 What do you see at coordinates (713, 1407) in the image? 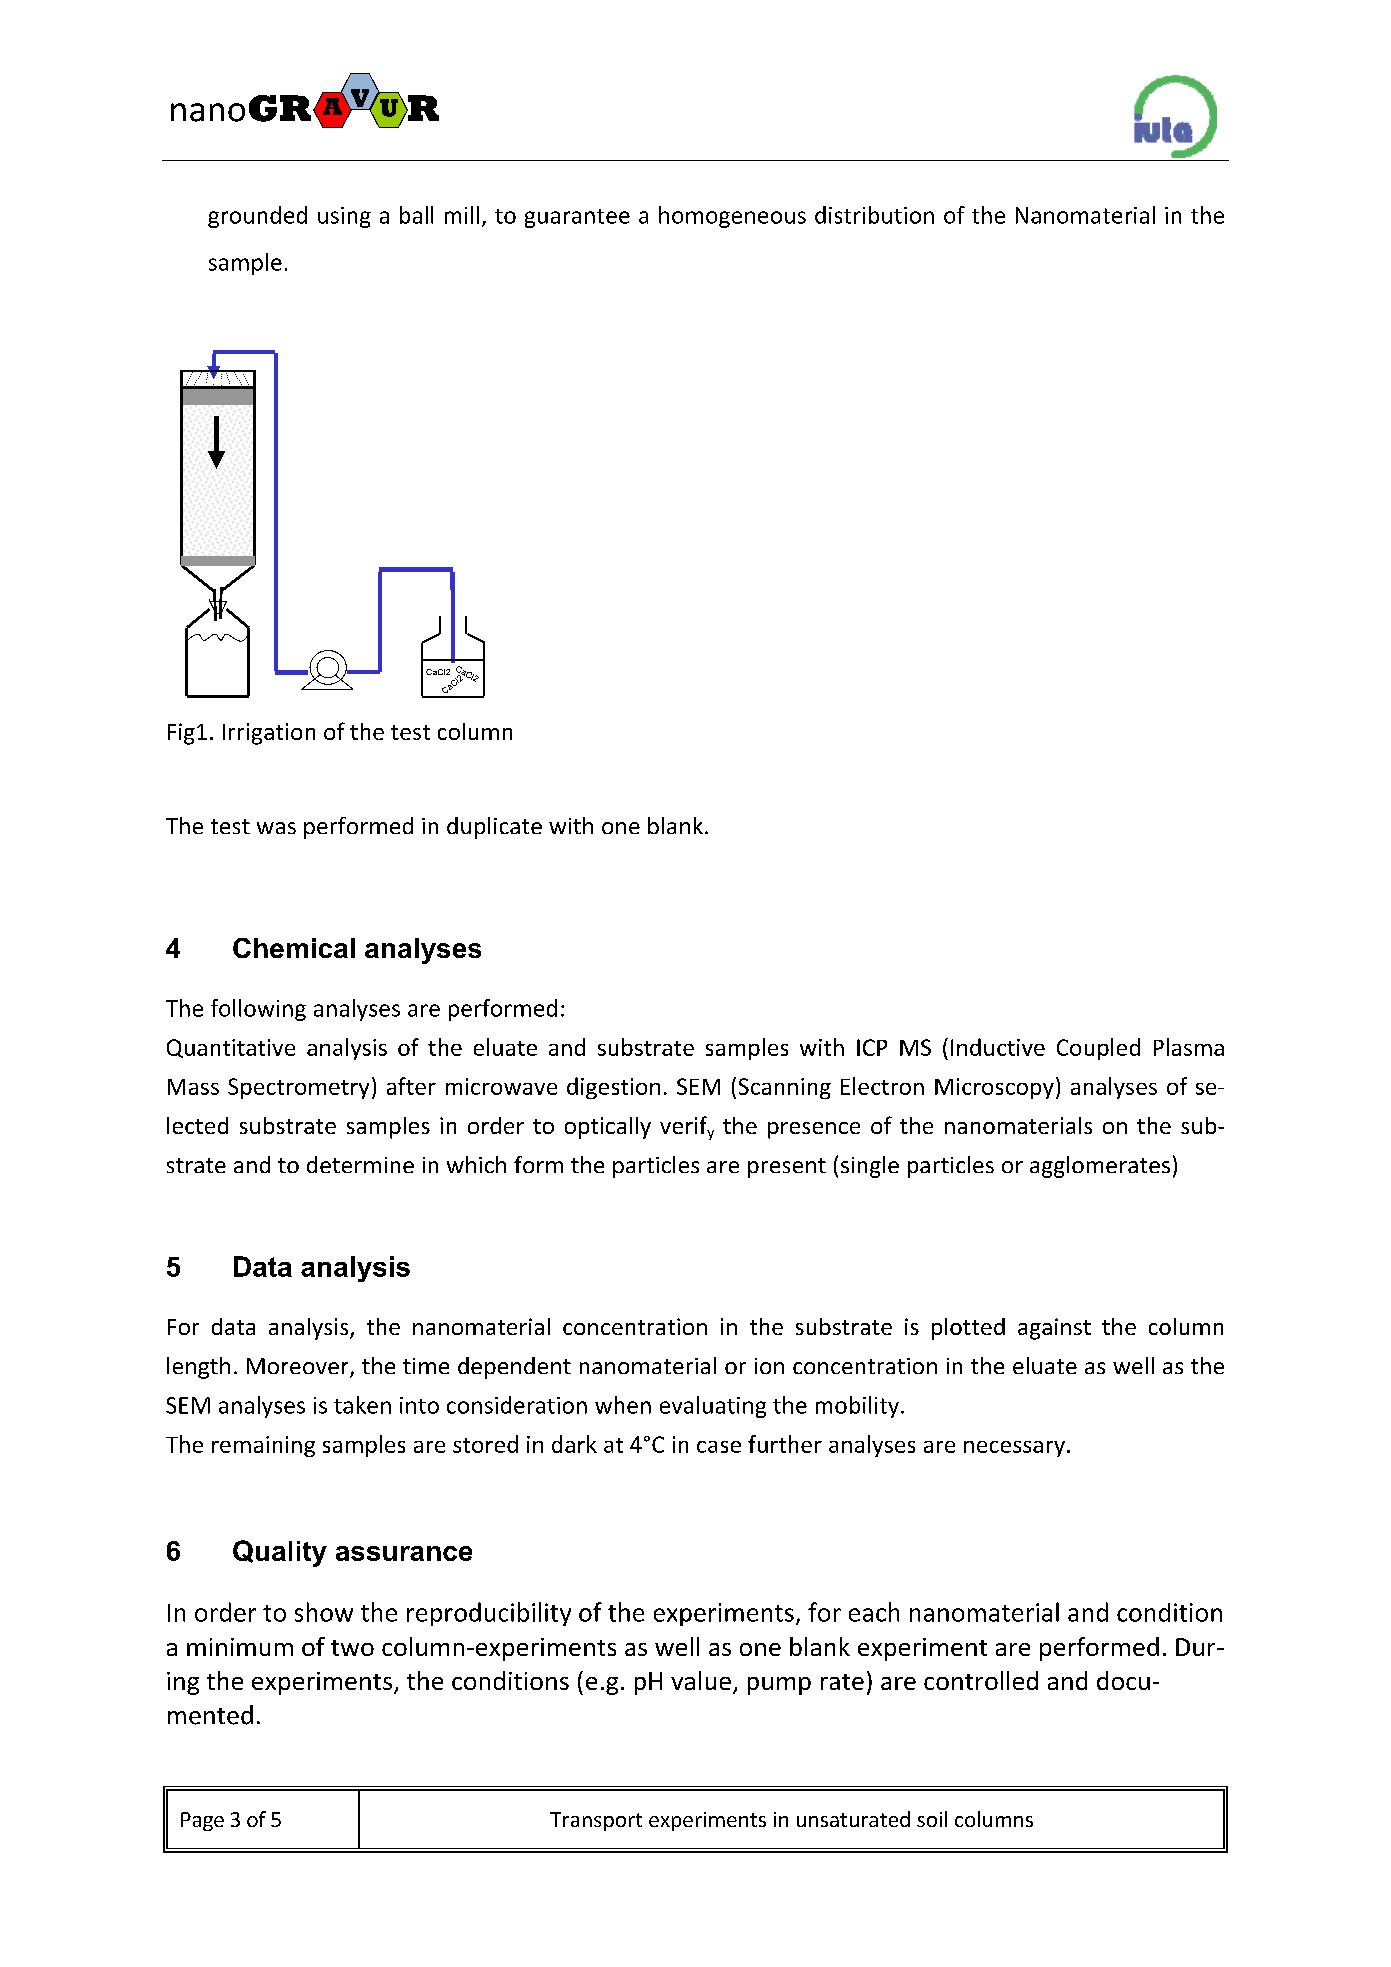
I see `evaluating` at bounding box center [713, 1407].
